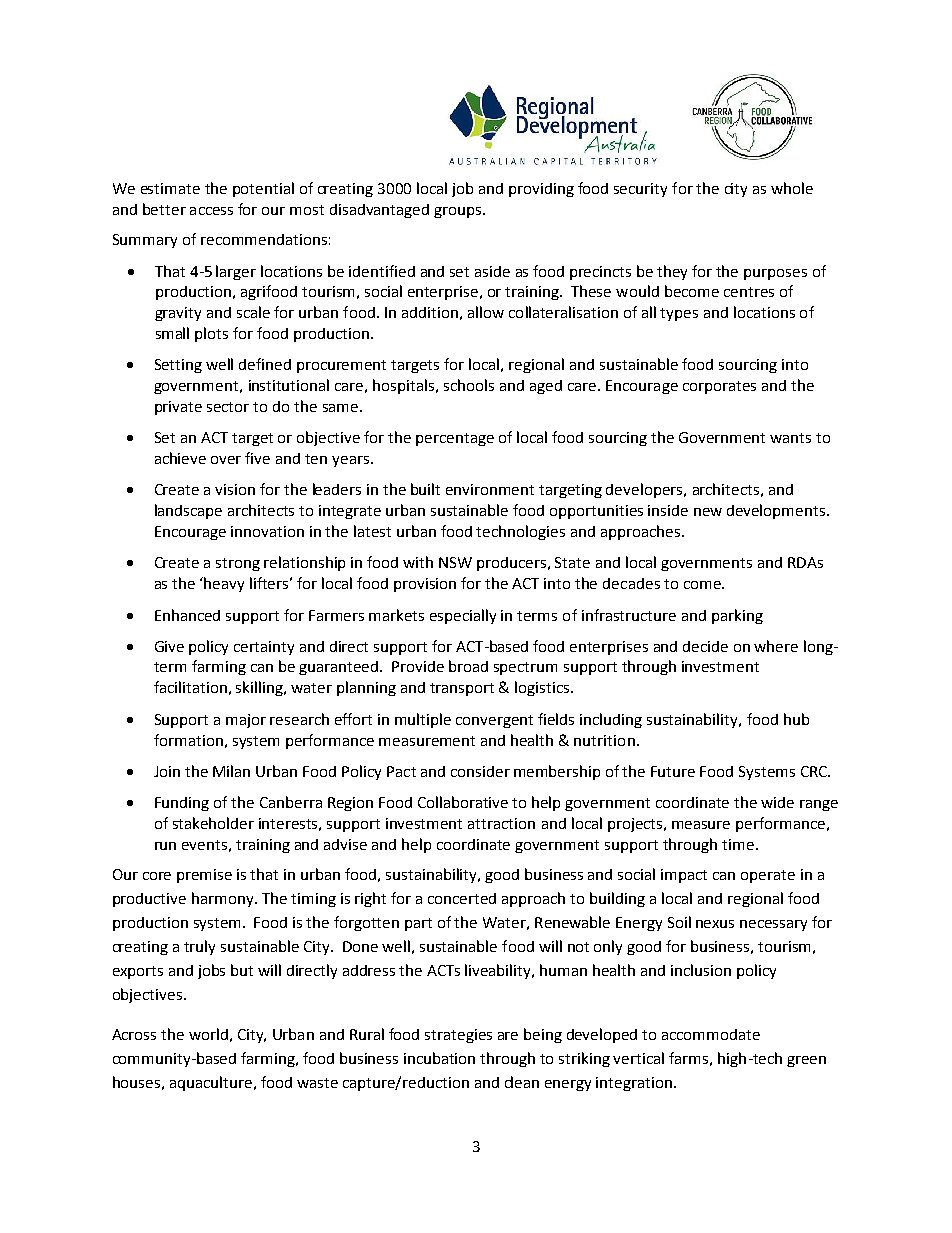 This page has height=1233, width=952. What do you see at coordinates (792, 188) in the page?
I see `whole` at bounding box center [792, 188].
